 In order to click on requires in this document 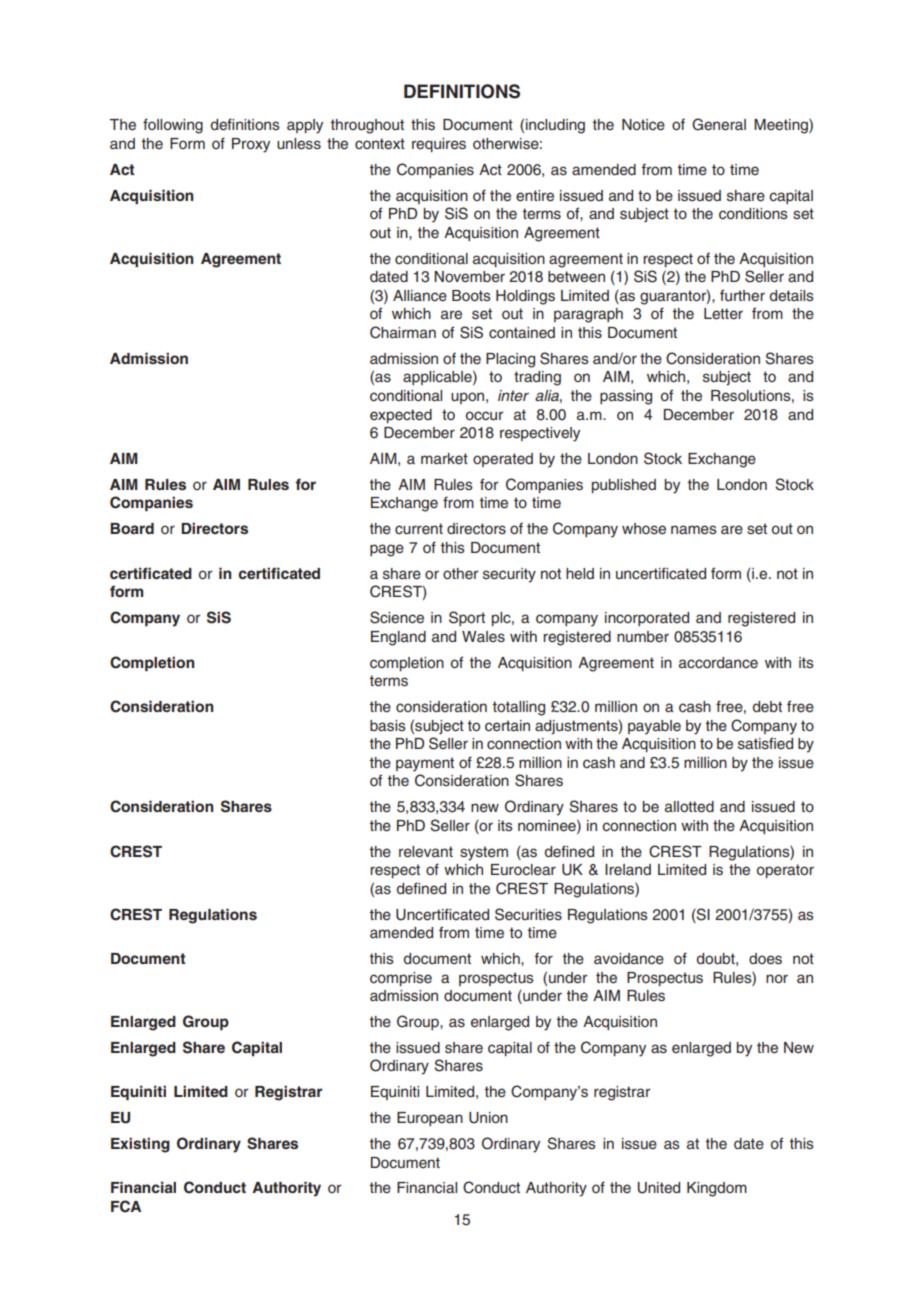, I will do `click(439, 145)`.
